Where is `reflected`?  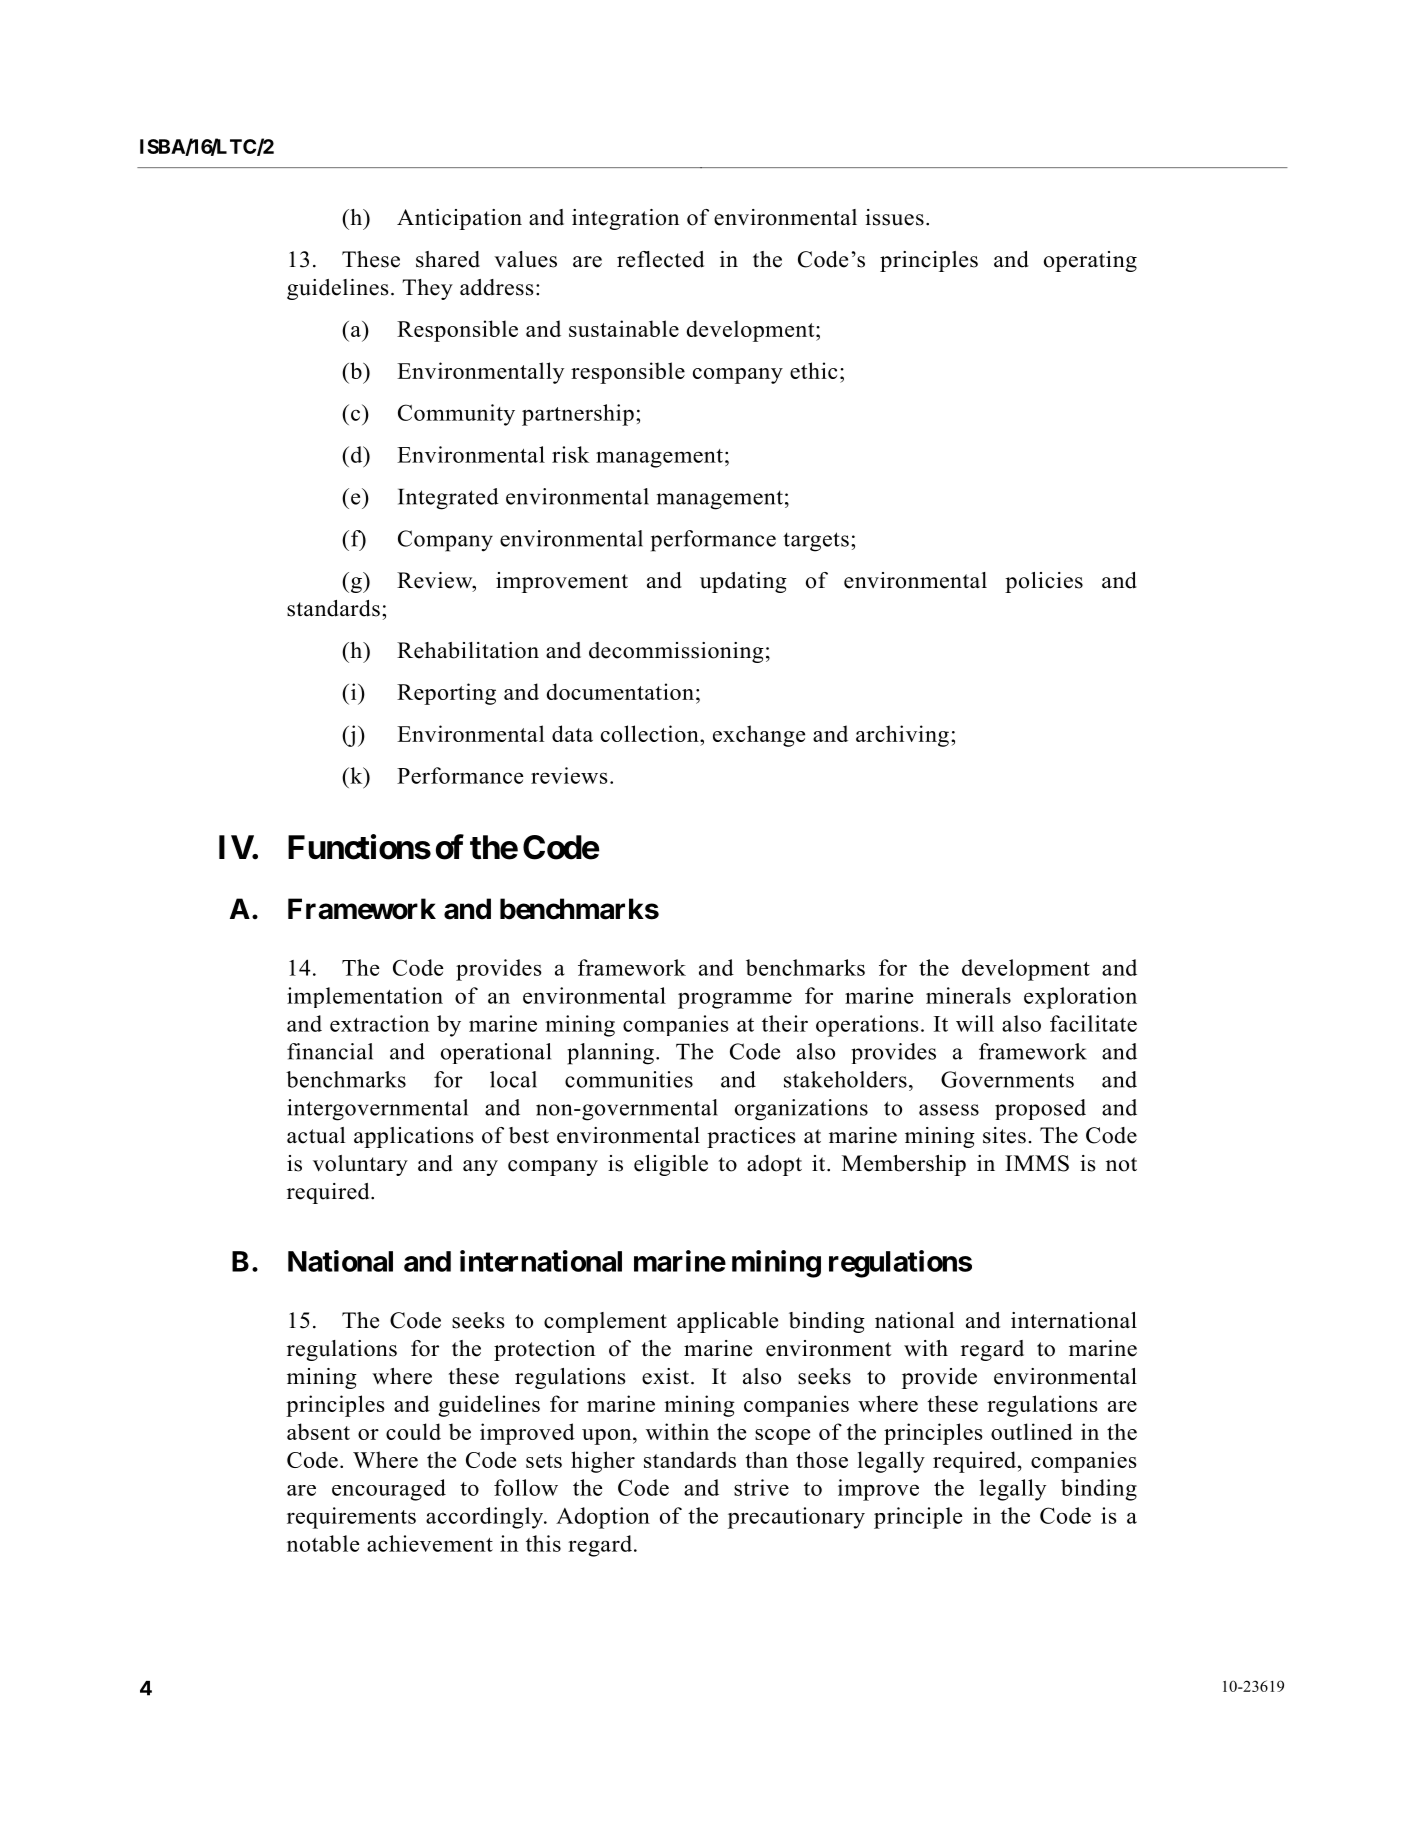
reflected is located at coordinates (660, 259).
